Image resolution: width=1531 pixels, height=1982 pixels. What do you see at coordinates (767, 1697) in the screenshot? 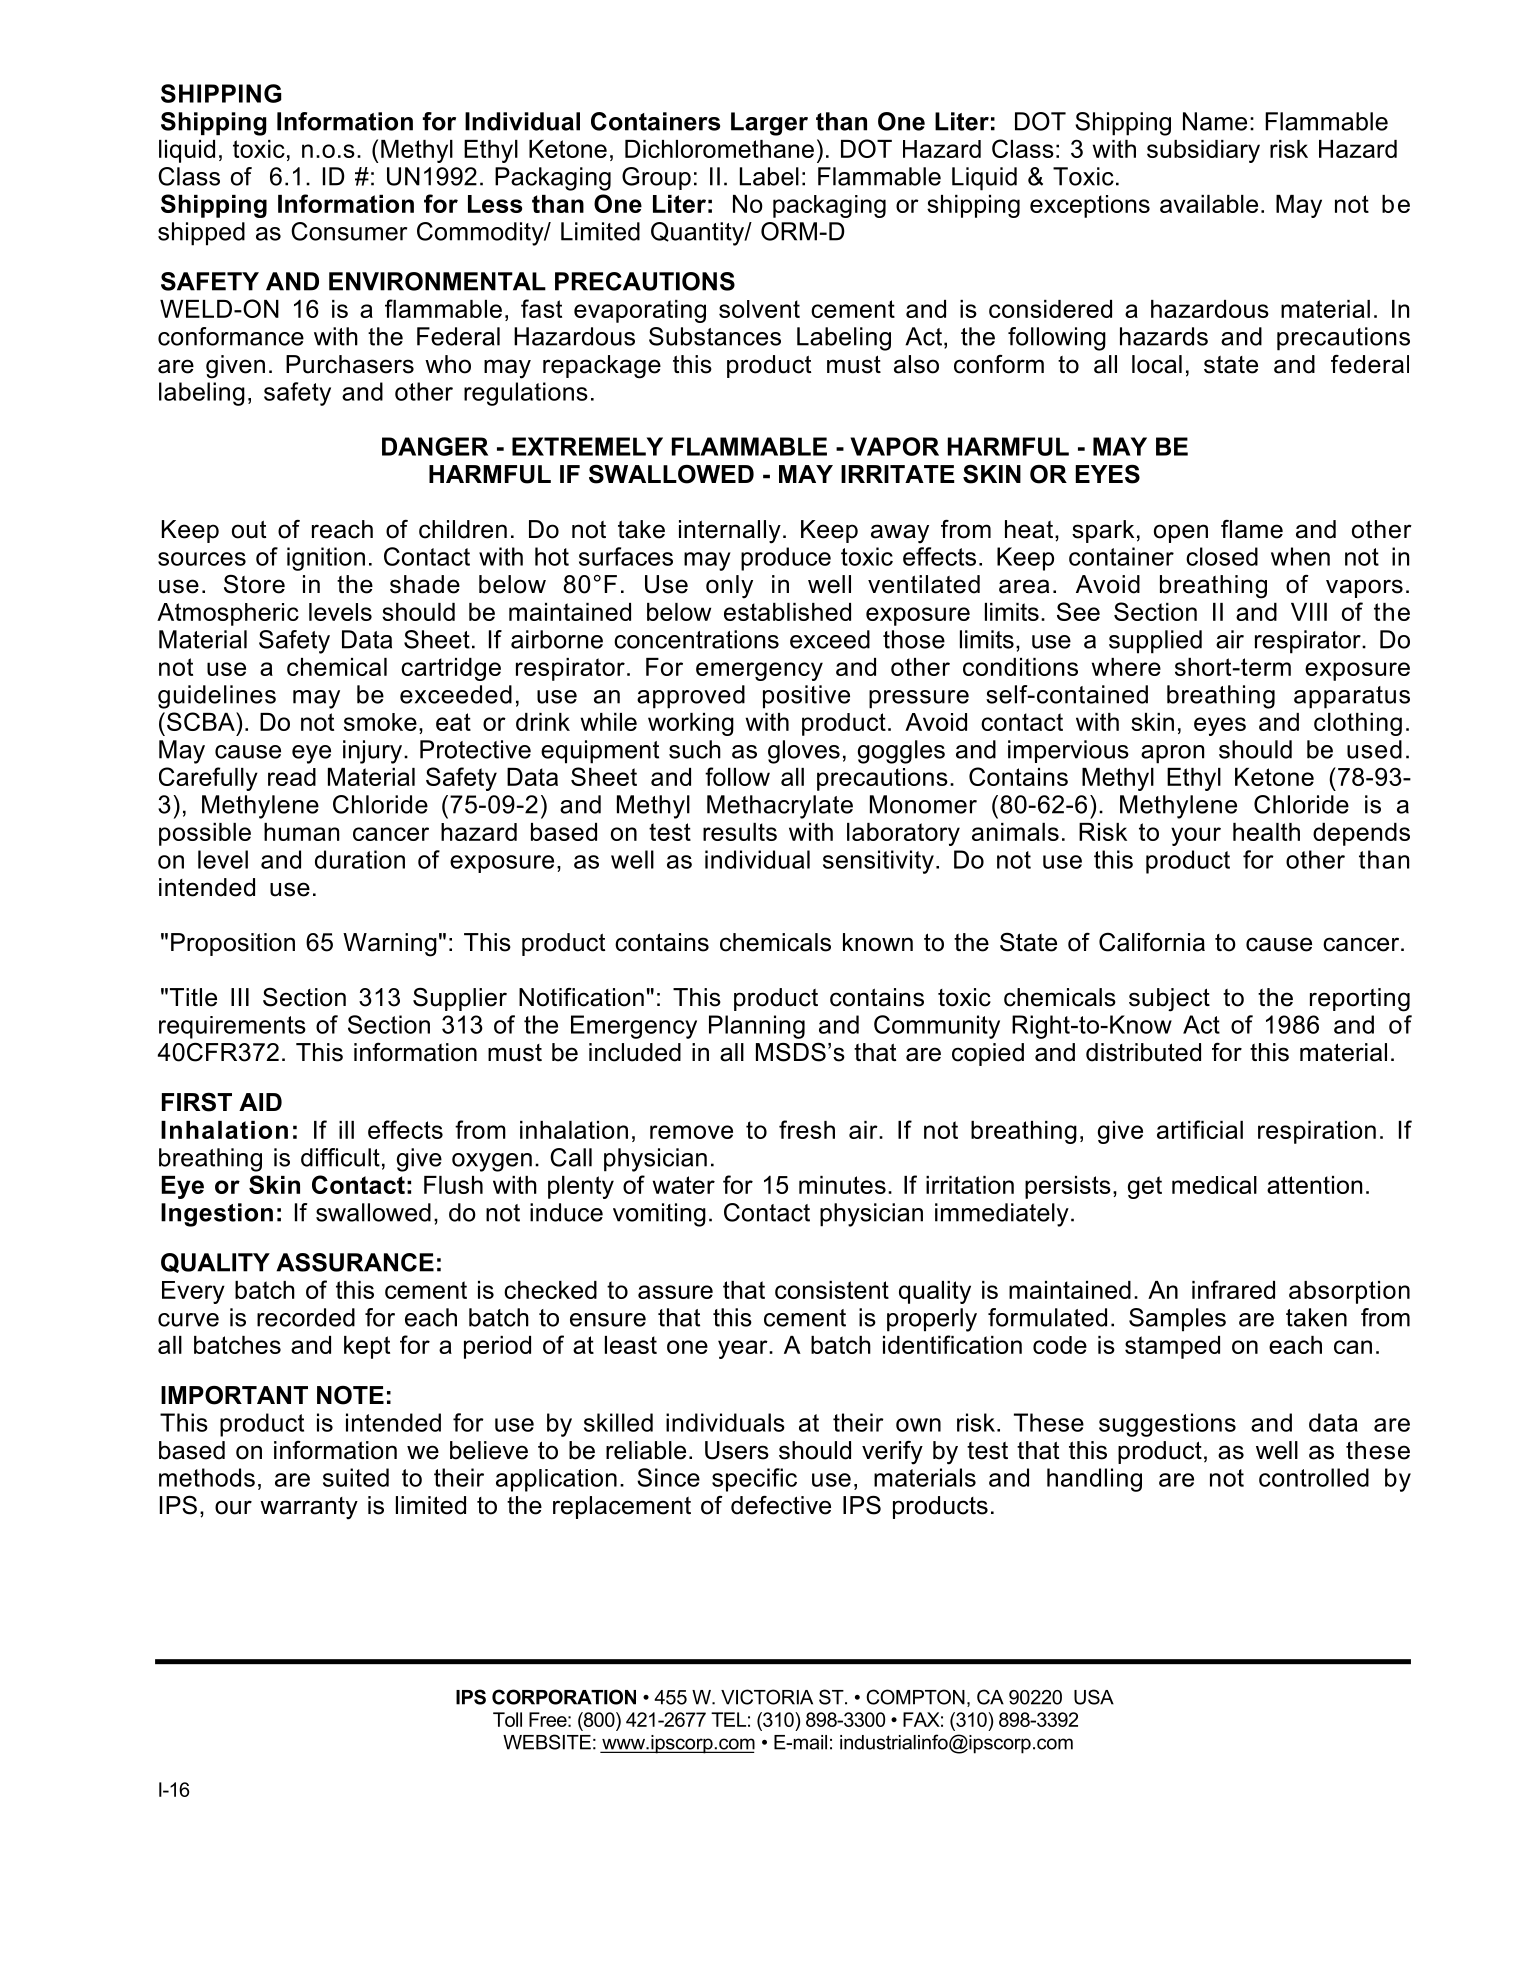
I see `VICTORIA` at bounding box center [767, 1697].
